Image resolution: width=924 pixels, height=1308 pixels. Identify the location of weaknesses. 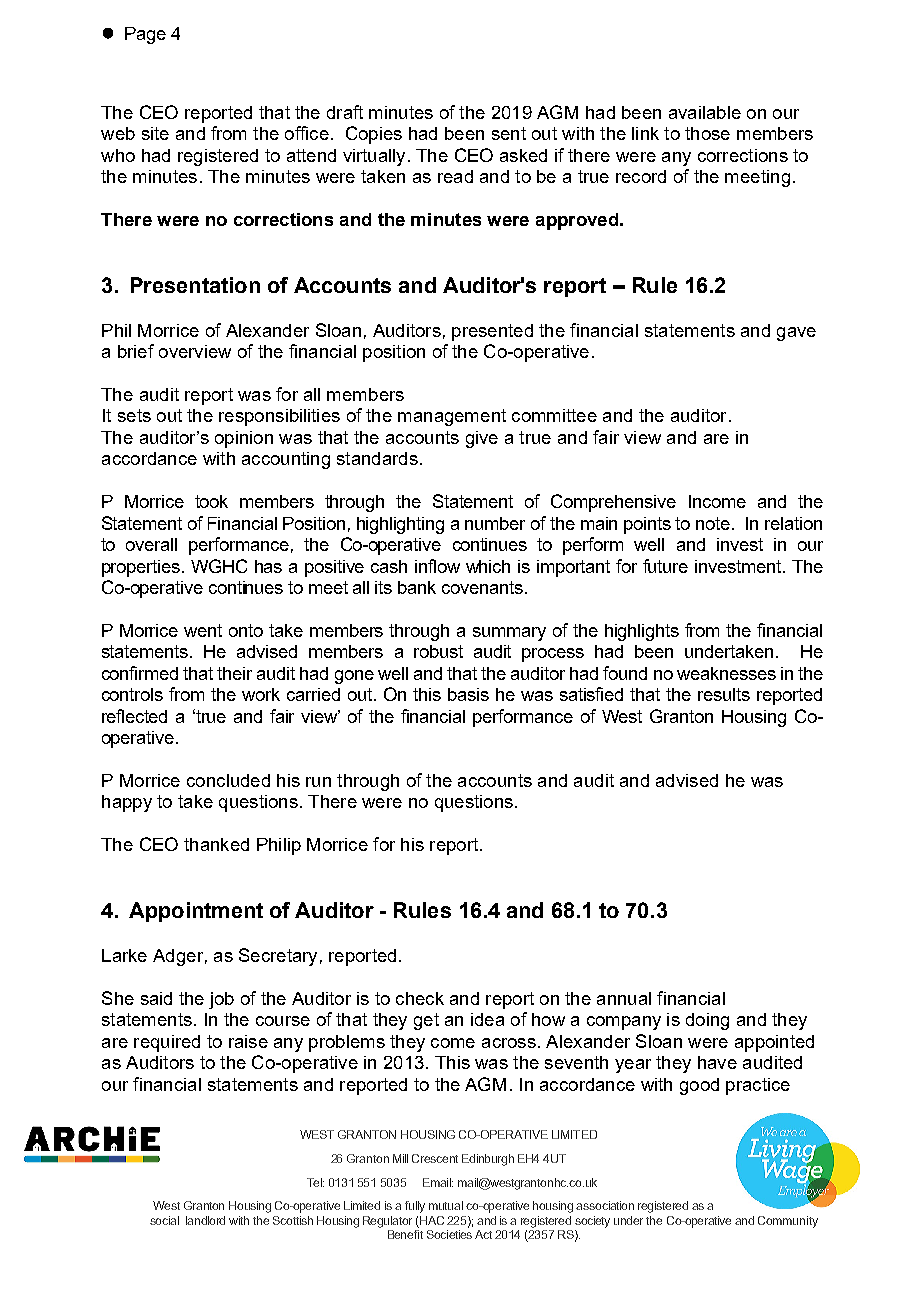
(726, 673).
